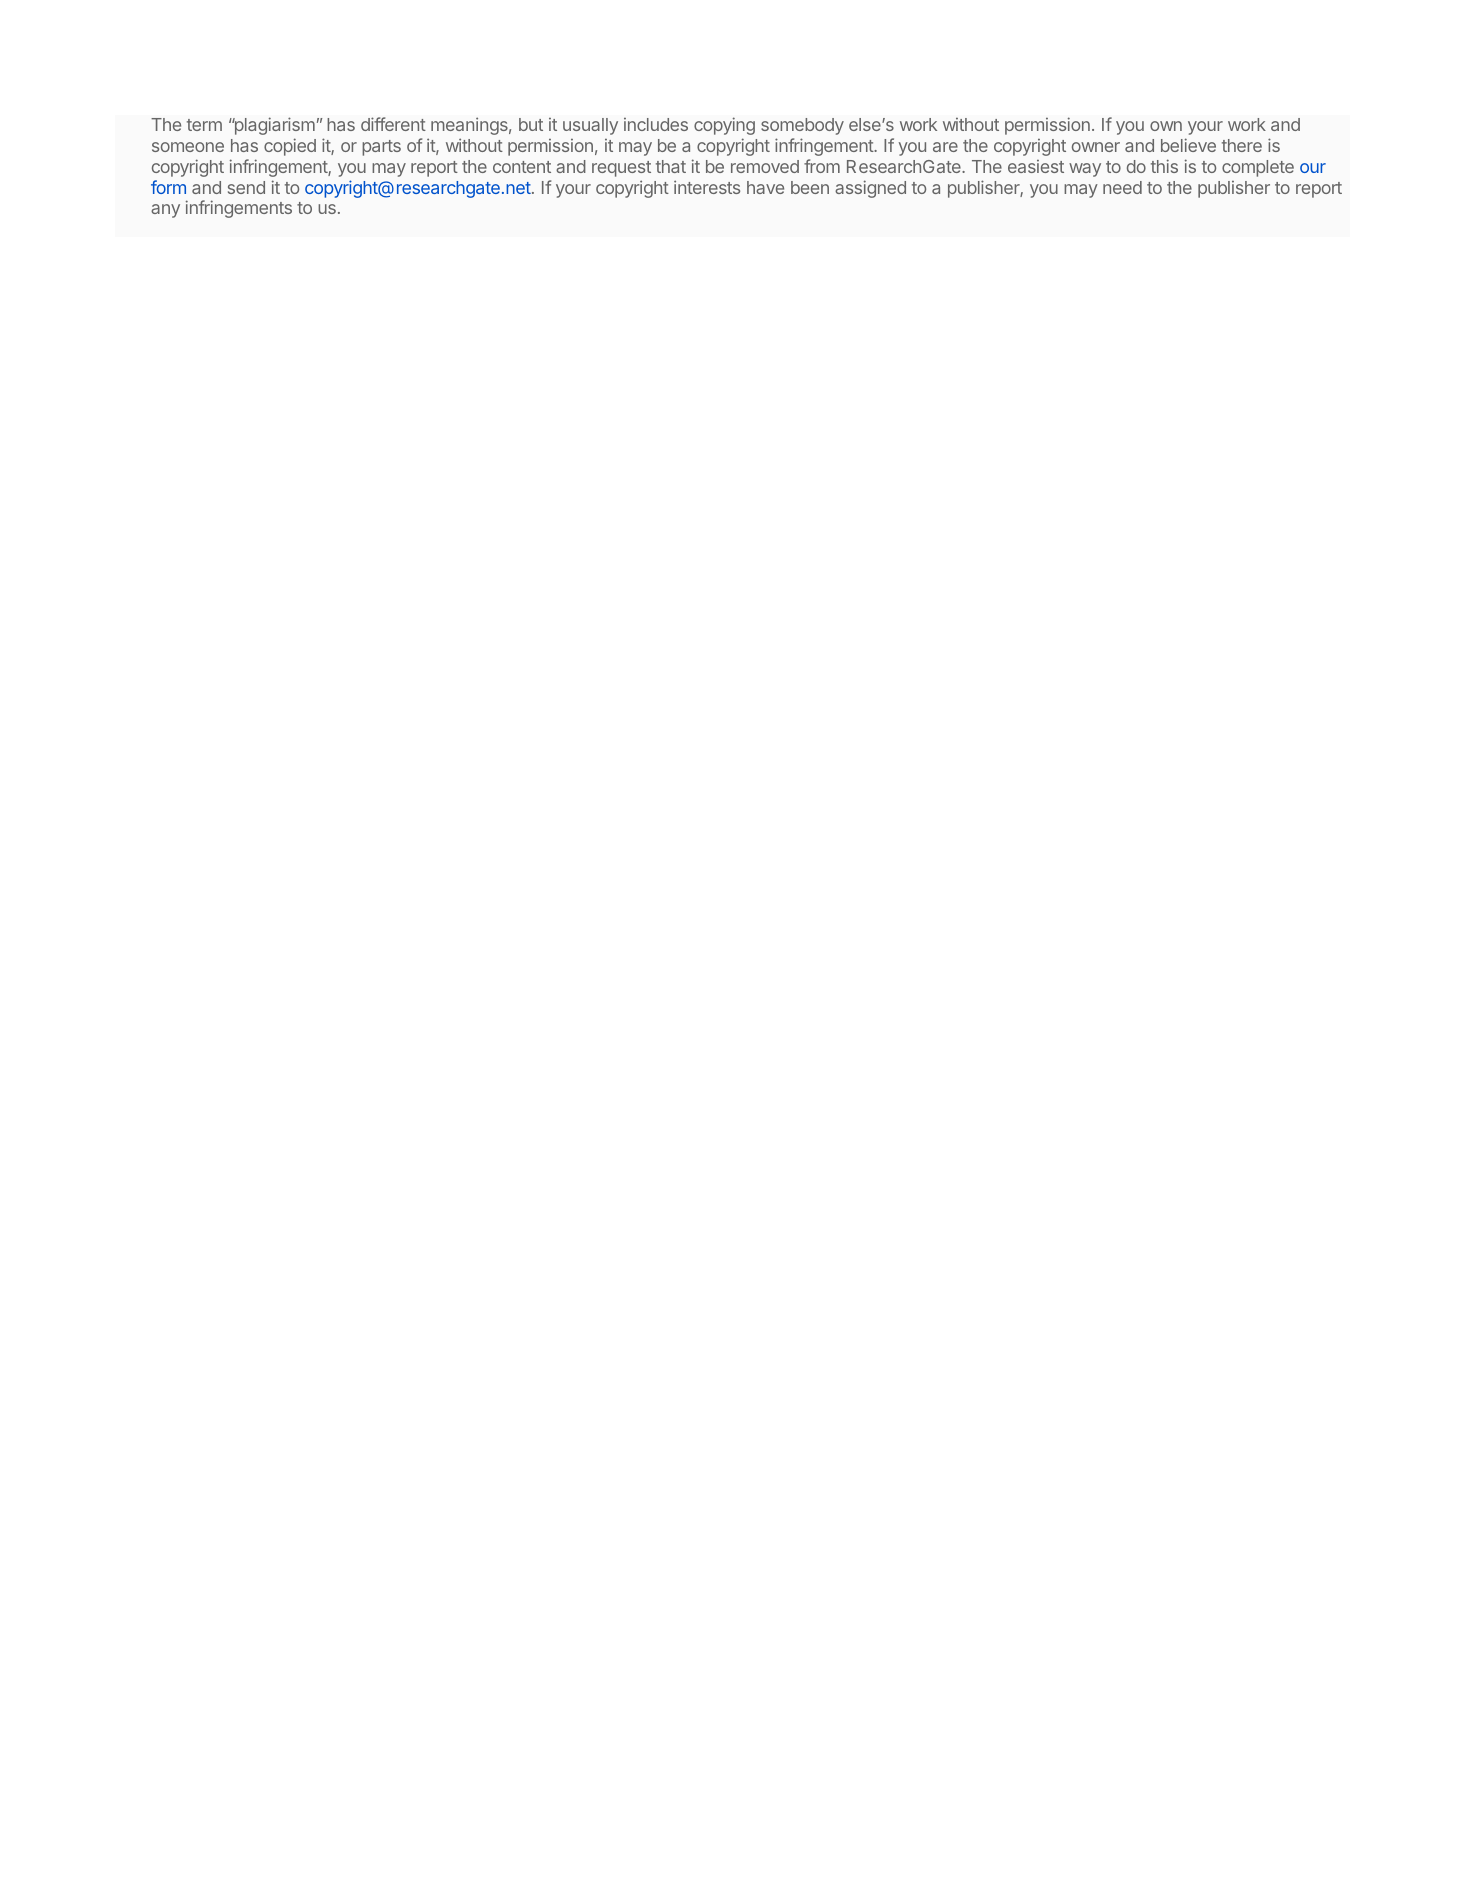 The height and width of the image is (1896, 1465). Describe the element at coordinates (522, 167) in the image. I see `content` at that location.
